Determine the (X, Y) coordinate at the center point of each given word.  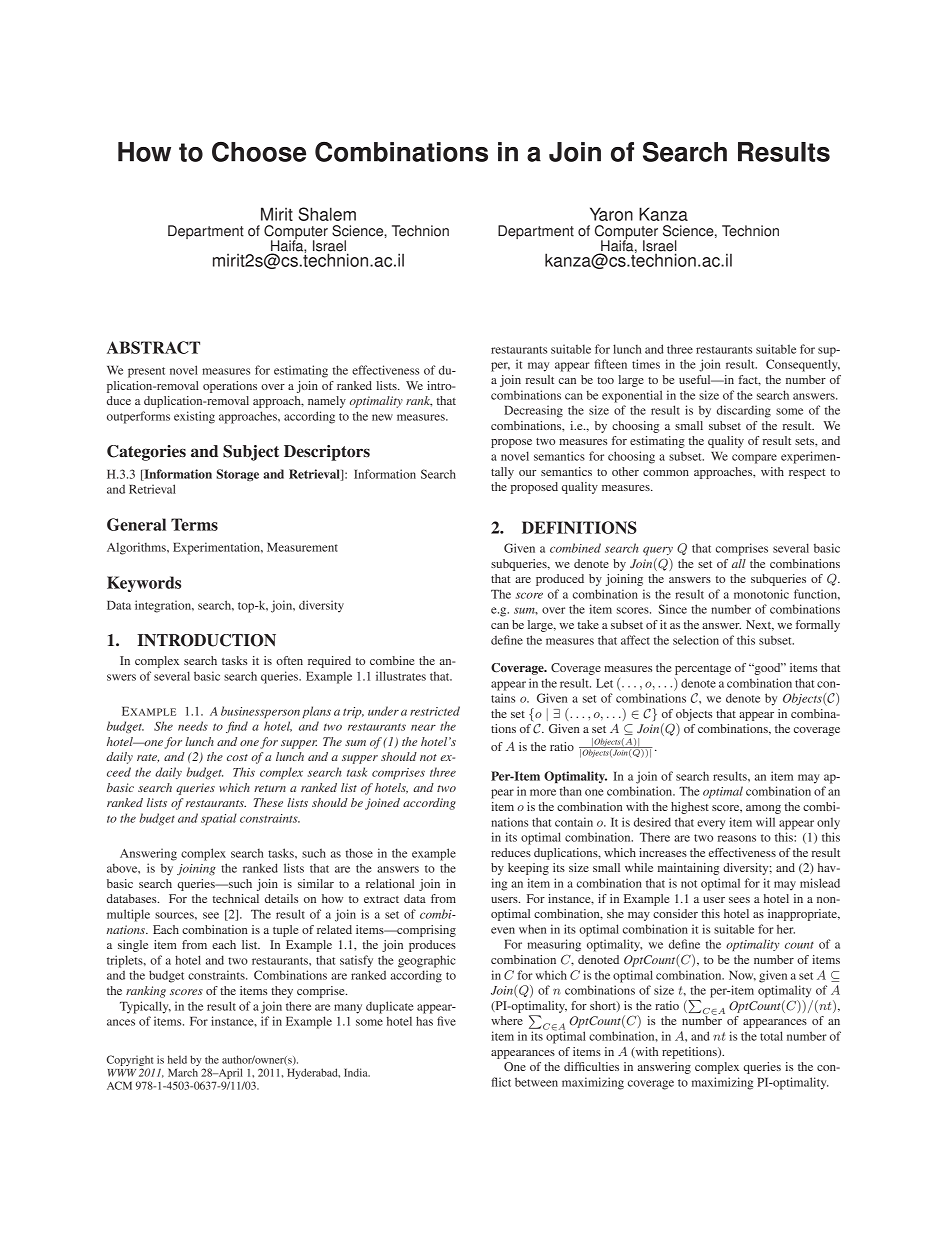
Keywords (144, 584)
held (177, 1059)
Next (760, 625)
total (771, 1036)
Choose (259, 152)
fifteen (610, 364)
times (646, 364)
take (588, 624)
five (446, 1021)
